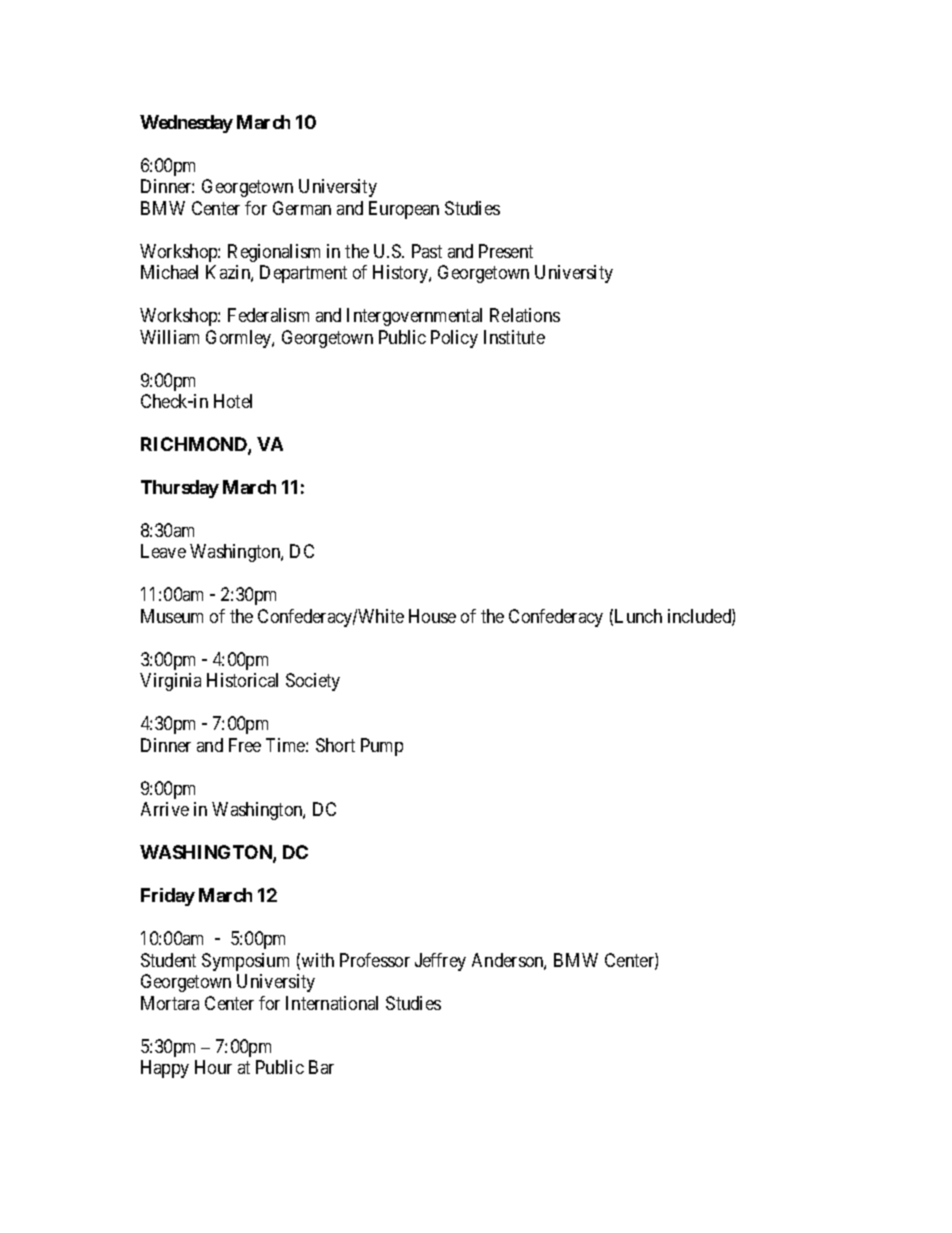  What do you see at coordinates (335, 745) in the document?
I see `Short` at bounding box center [335, 745].
